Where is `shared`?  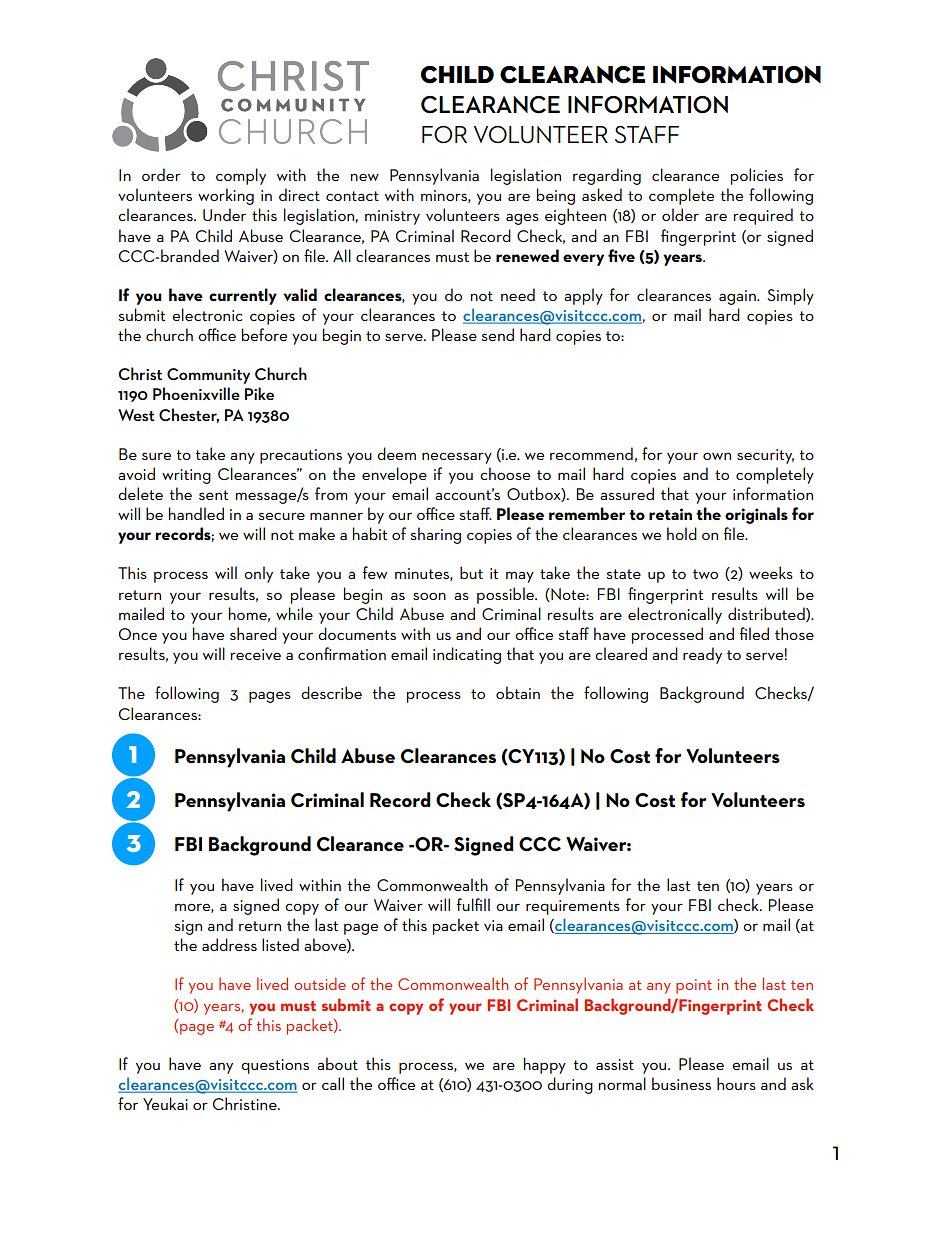 shared is located at coordinates (253, 633).
